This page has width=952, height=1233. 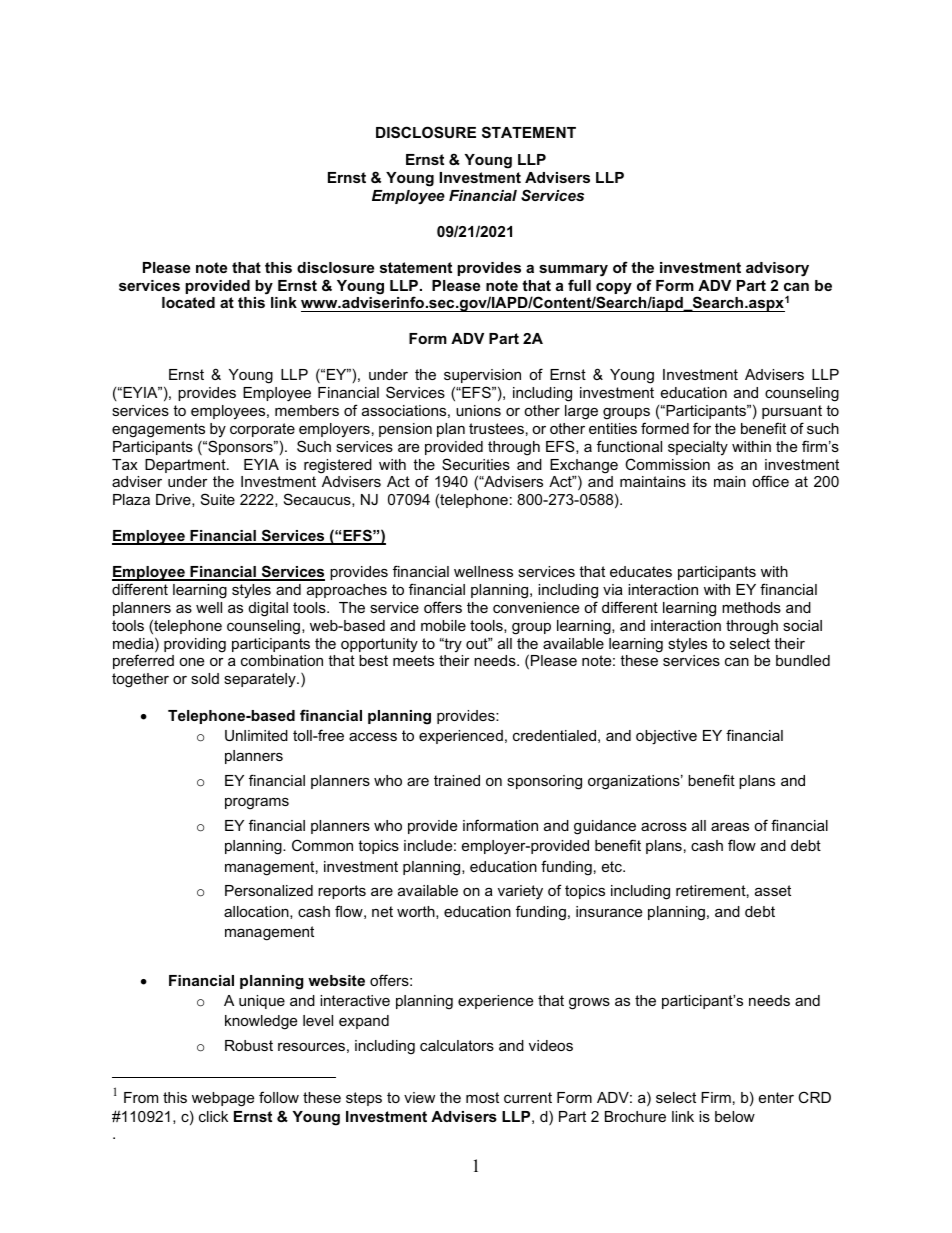 What do you see at coordinates (457, 780) in the page?
I see `trained` at bounding box center [457, 780].
